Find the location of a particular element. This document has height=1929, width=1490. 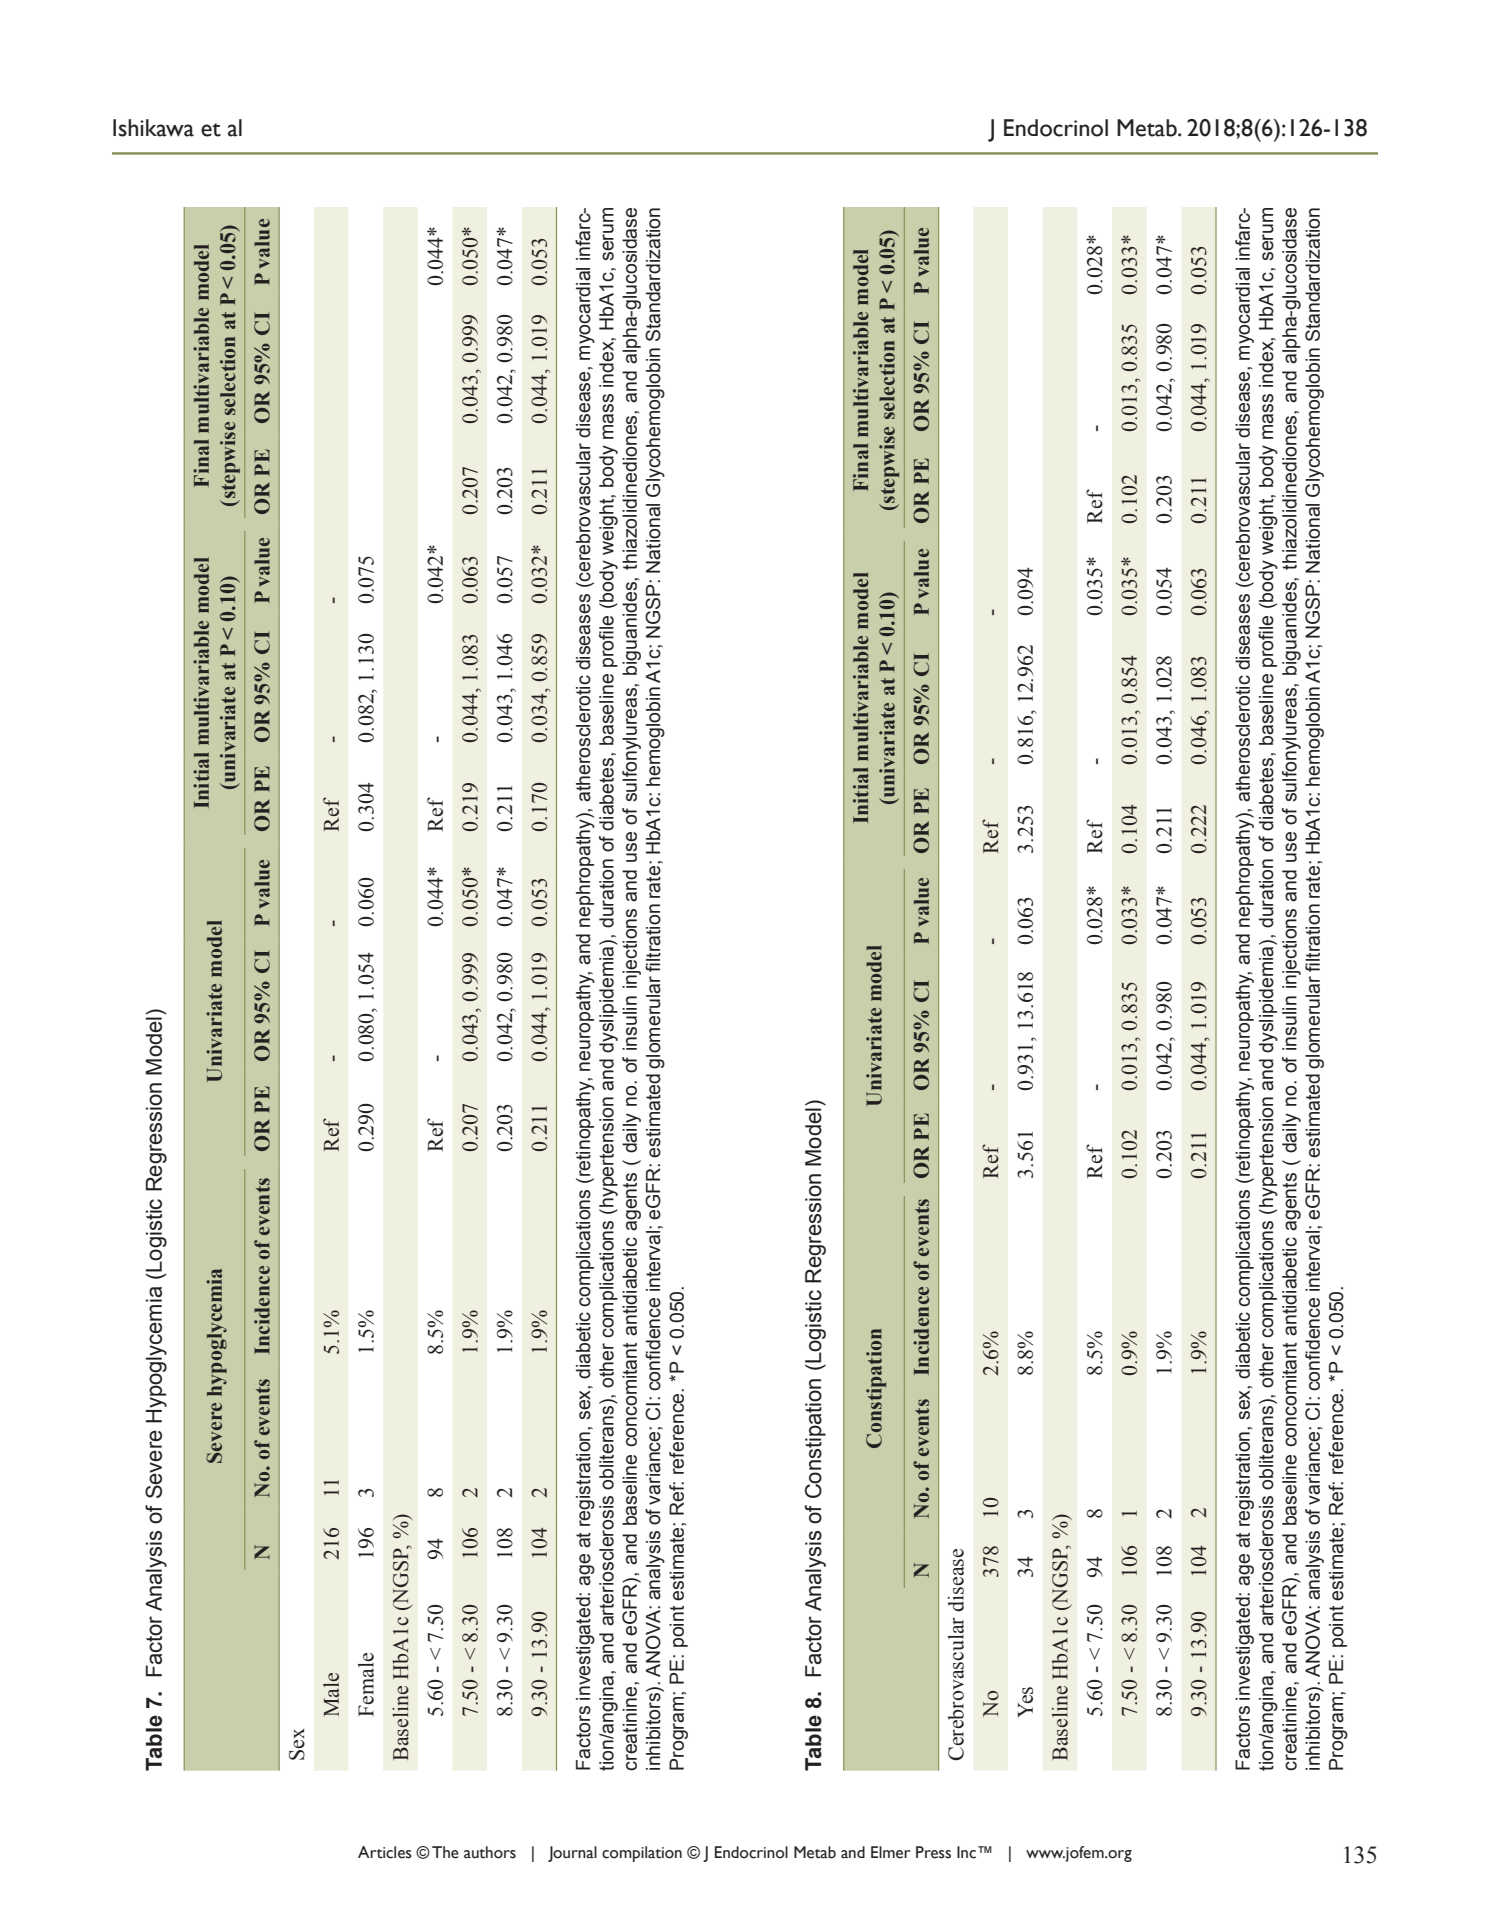

Journal is located at coordinates (572, 1854).
